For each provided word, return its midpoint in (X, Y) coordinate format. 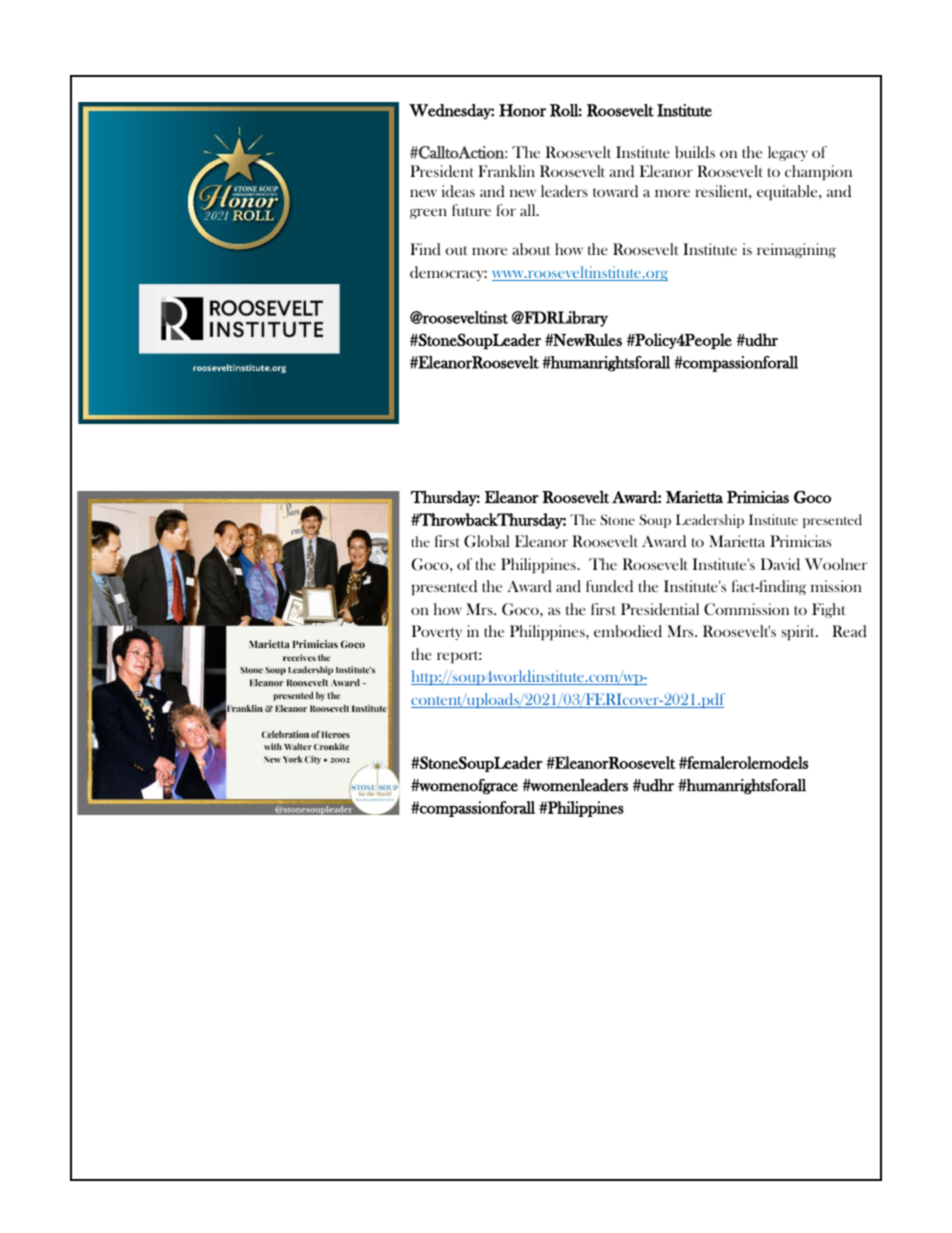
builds (695, 152)
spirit (800, 633)
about (531, 249)
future (471, 210)
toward (615, 191)
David (780, 564)
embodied (628, 631)
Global (486, 541)
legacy (788, 153)
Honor (522, 110)
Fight (829, 610)
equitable (788, 193)
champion (818, 173)
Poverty (437, 632)
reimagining (796, 250)
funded (609, 586)
